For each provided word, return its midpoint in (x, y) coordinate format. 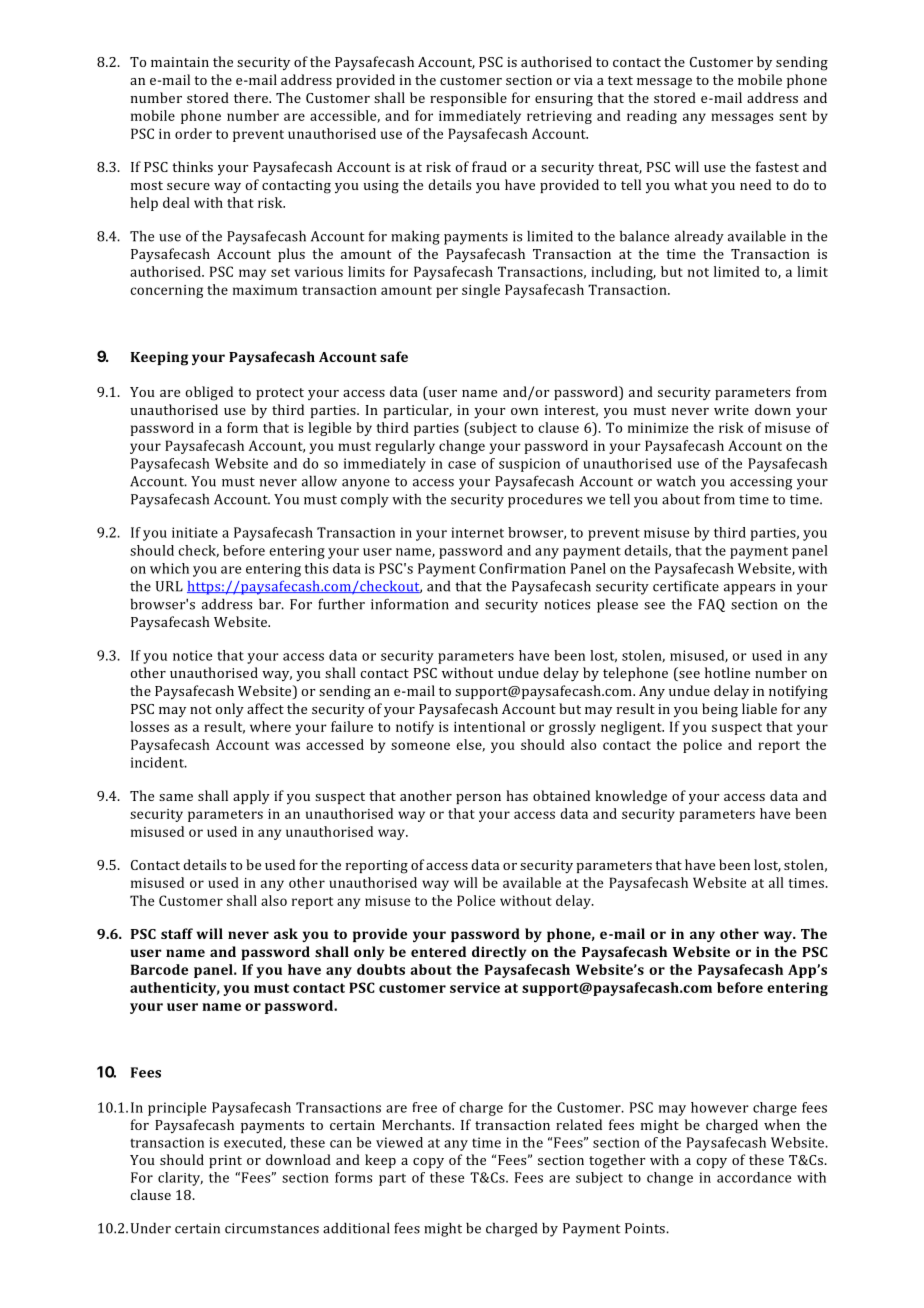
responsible (468, 99)
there (252, 97)
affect (265, 708)
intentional (489, 726)
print (225, 1161)
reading (652, 117)
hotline (727, 672)
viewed (399, 1142)
